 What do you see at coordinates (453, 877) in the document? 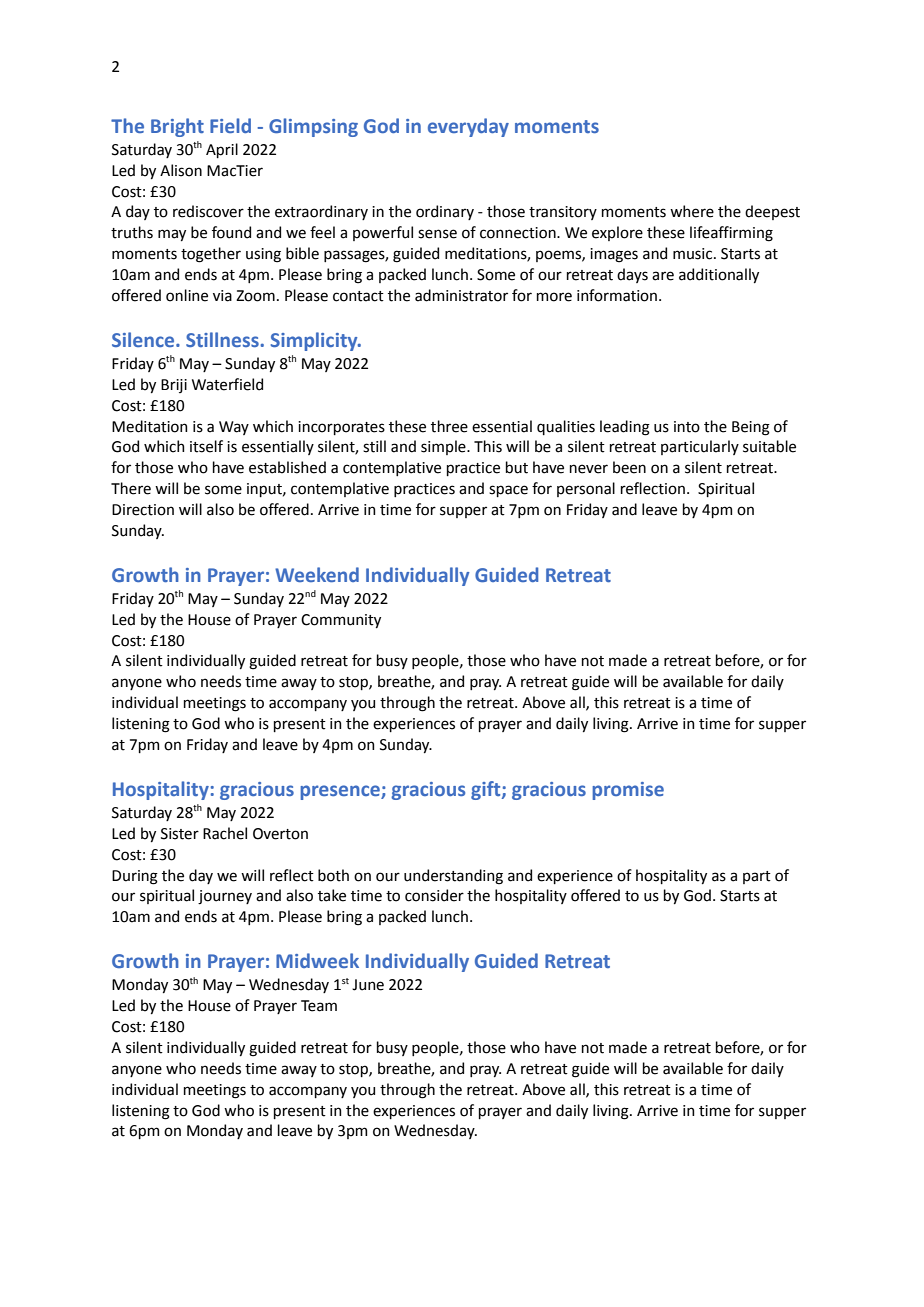
I see `understanding` at bounding box center [453, 877].
